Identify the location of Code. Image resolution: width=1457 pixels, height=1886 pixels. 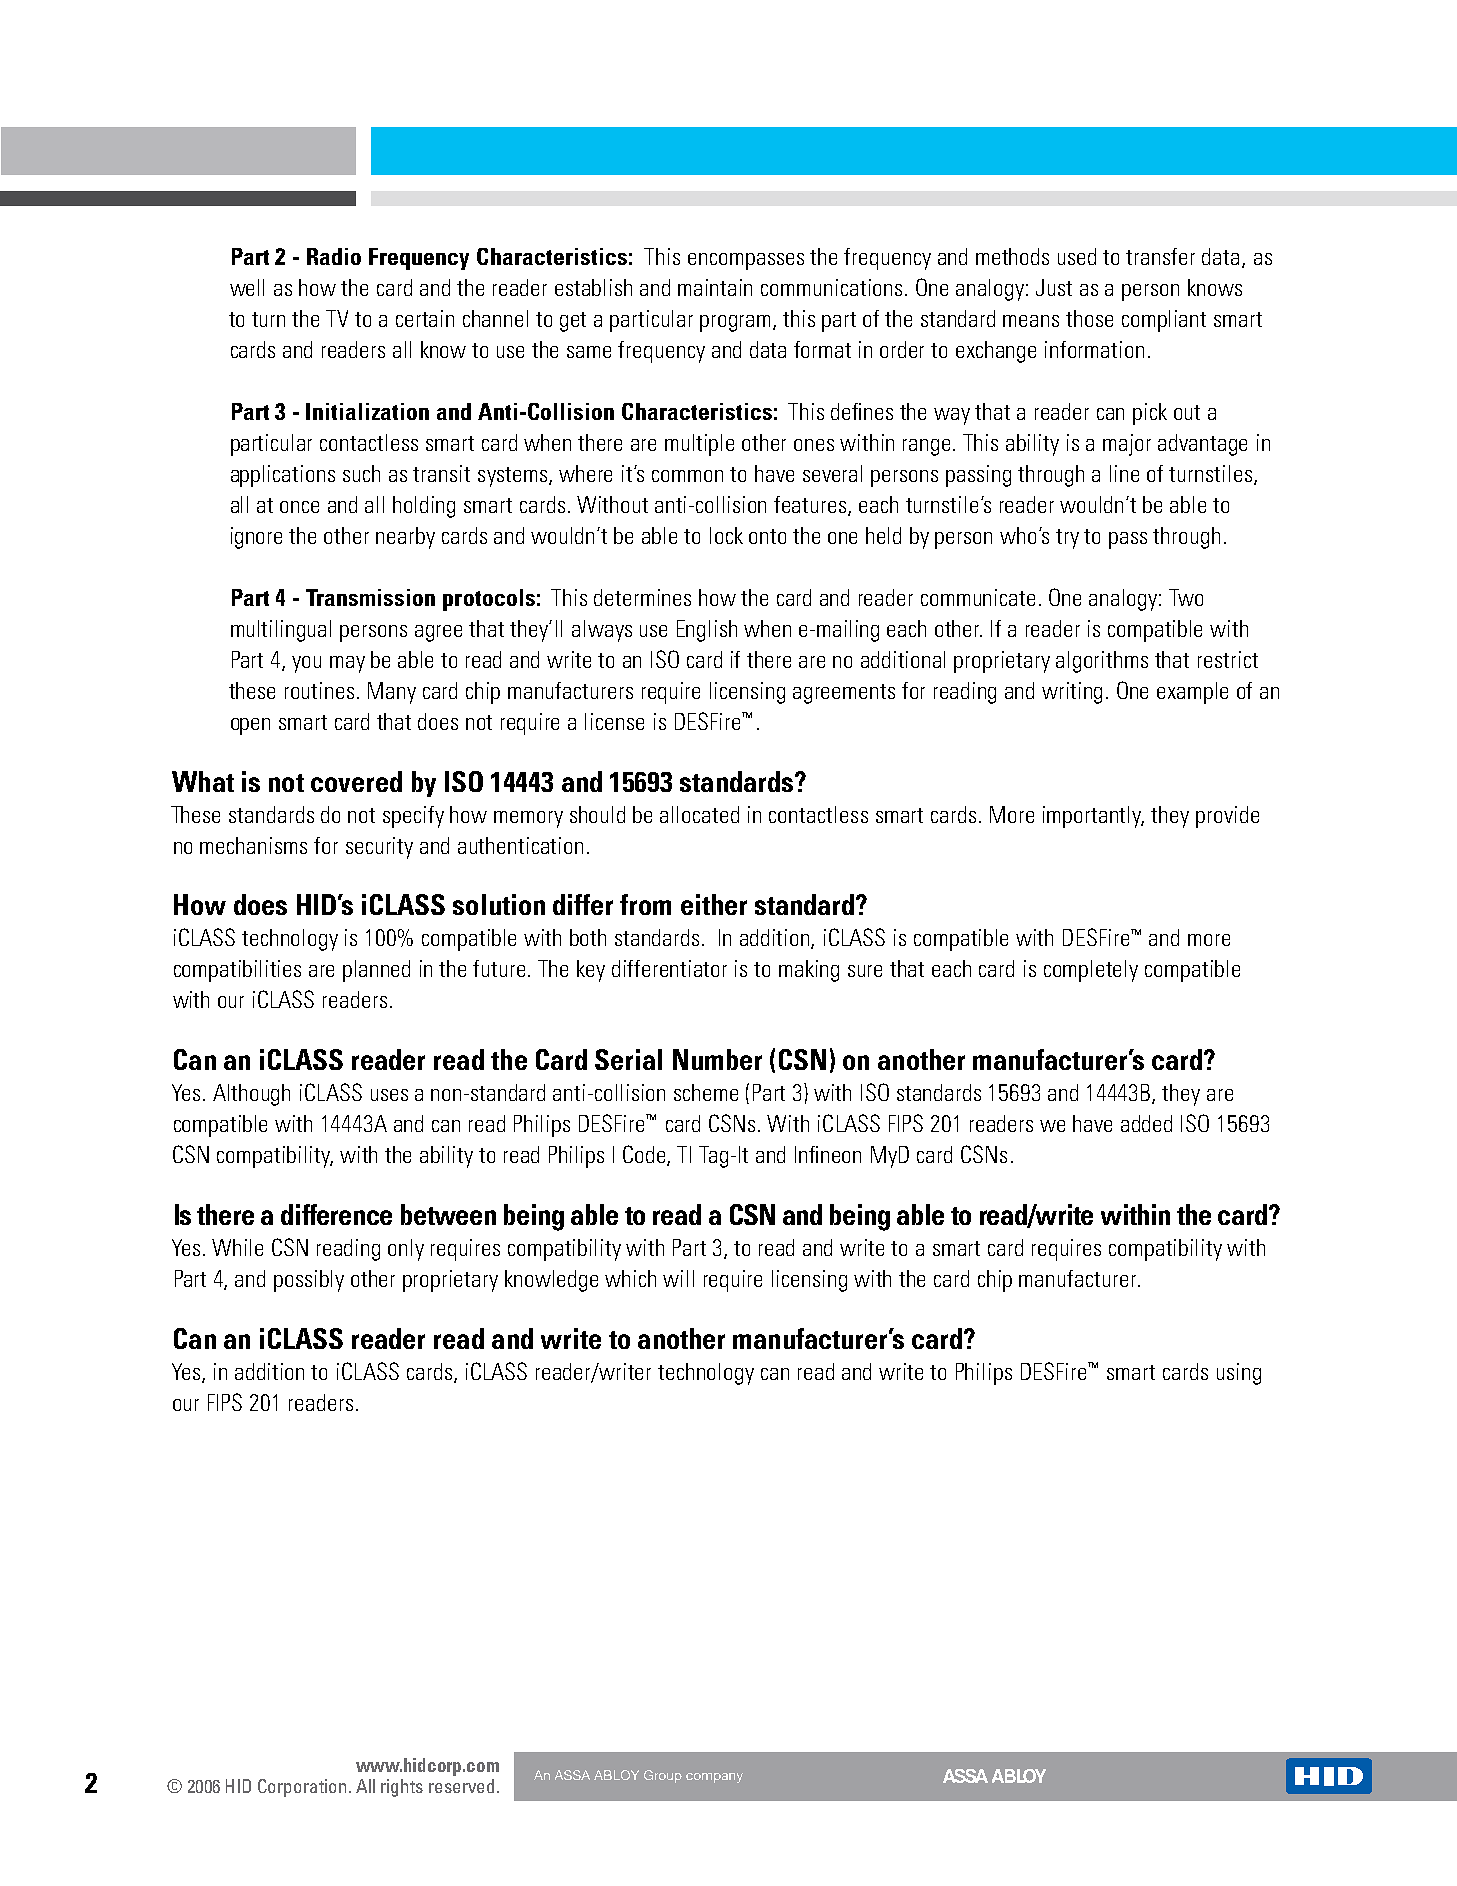
(645, 1155).
